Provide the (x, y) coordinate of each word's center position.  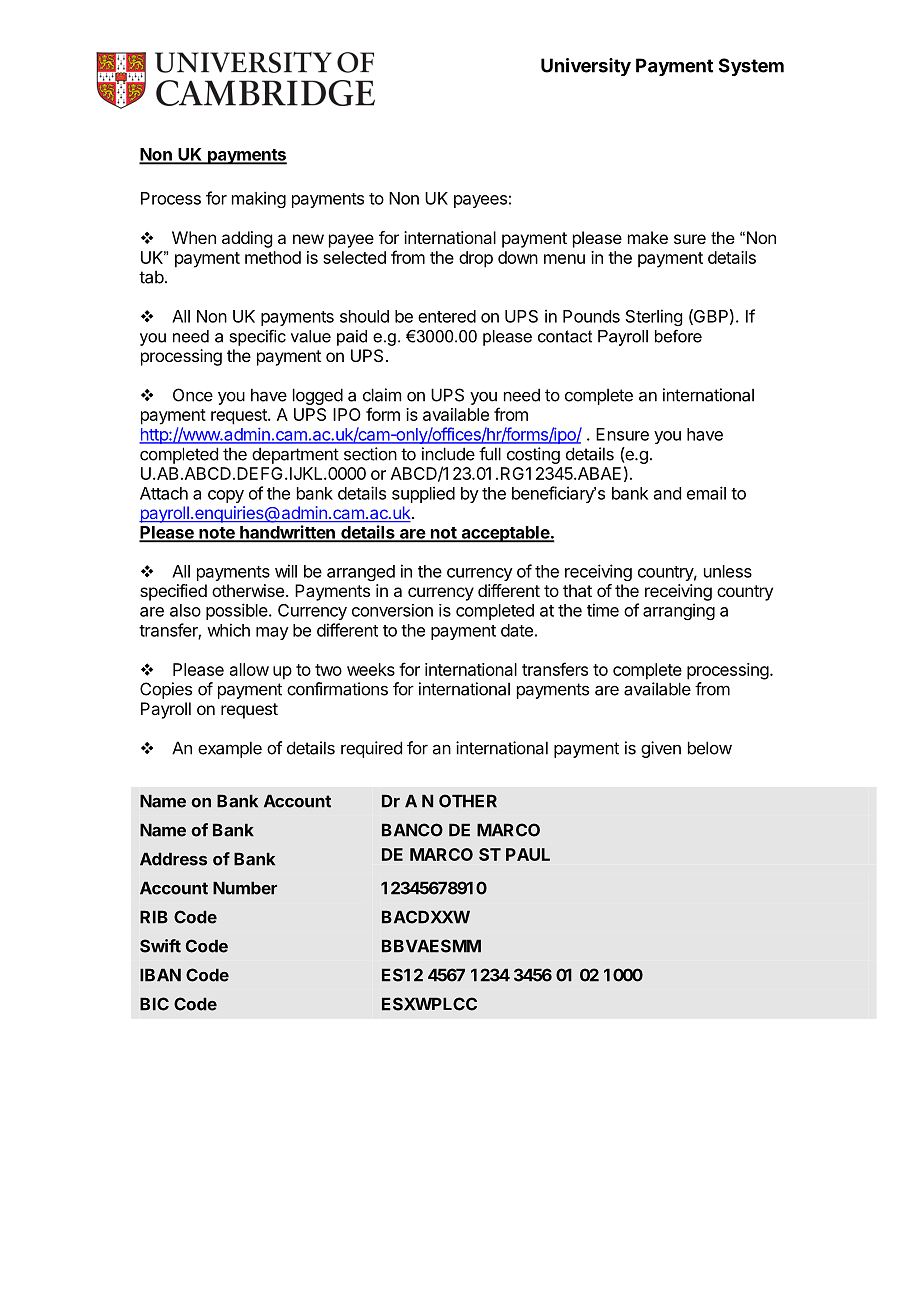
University (586, 67)
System (751, 67)
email (706, 493)
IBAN (160, 975)
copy (226, 496)
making (259, 199)
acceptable (505, 534)
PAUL (528, 854)
